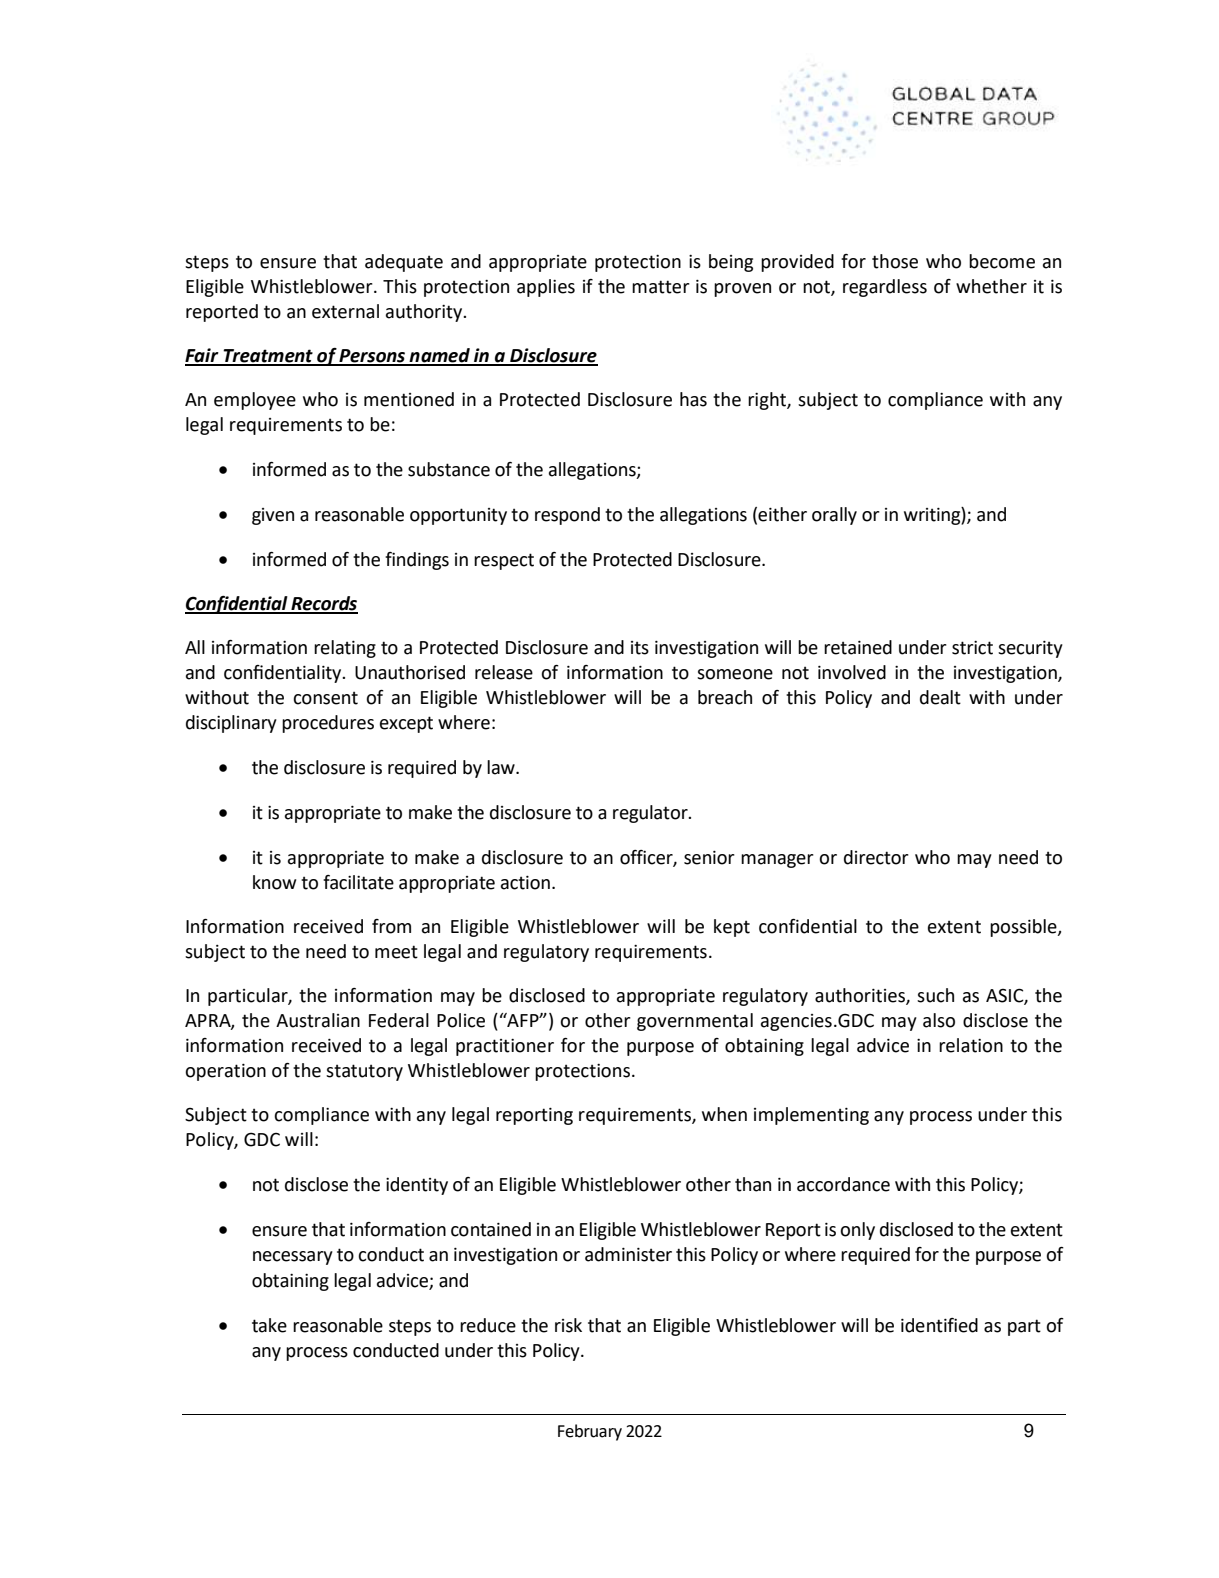  Describe the element at coordinates (695, 1022) in the page. I see `governmental` at that location.
